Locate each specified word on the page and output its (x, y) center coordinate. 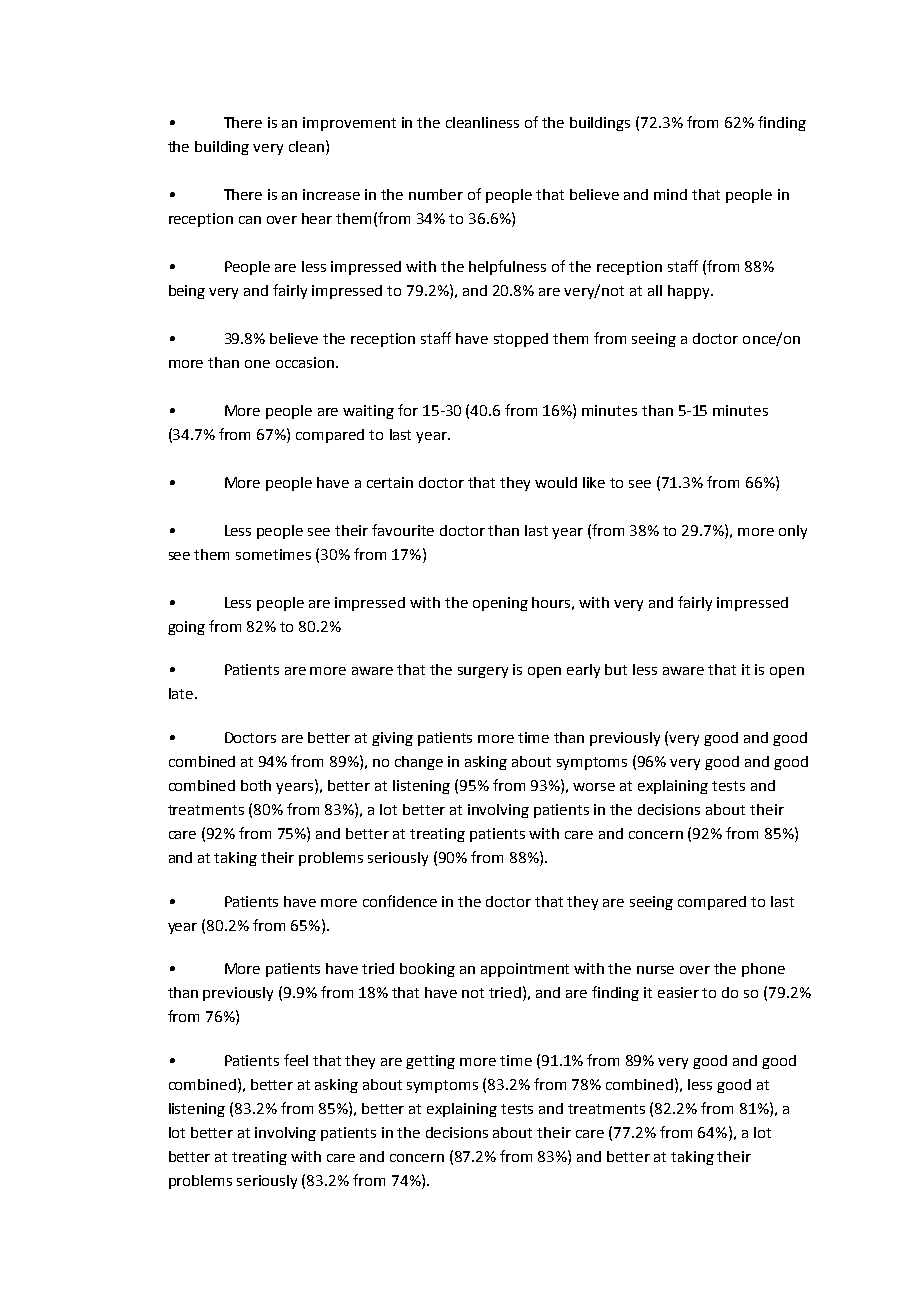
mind (670, 194)
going (186, 628)
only (793, 532)
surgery (483, 672)
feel (296, 1060)
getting (430, 1062)
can (250, 220)
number (436, 194)
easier (678, 992)
